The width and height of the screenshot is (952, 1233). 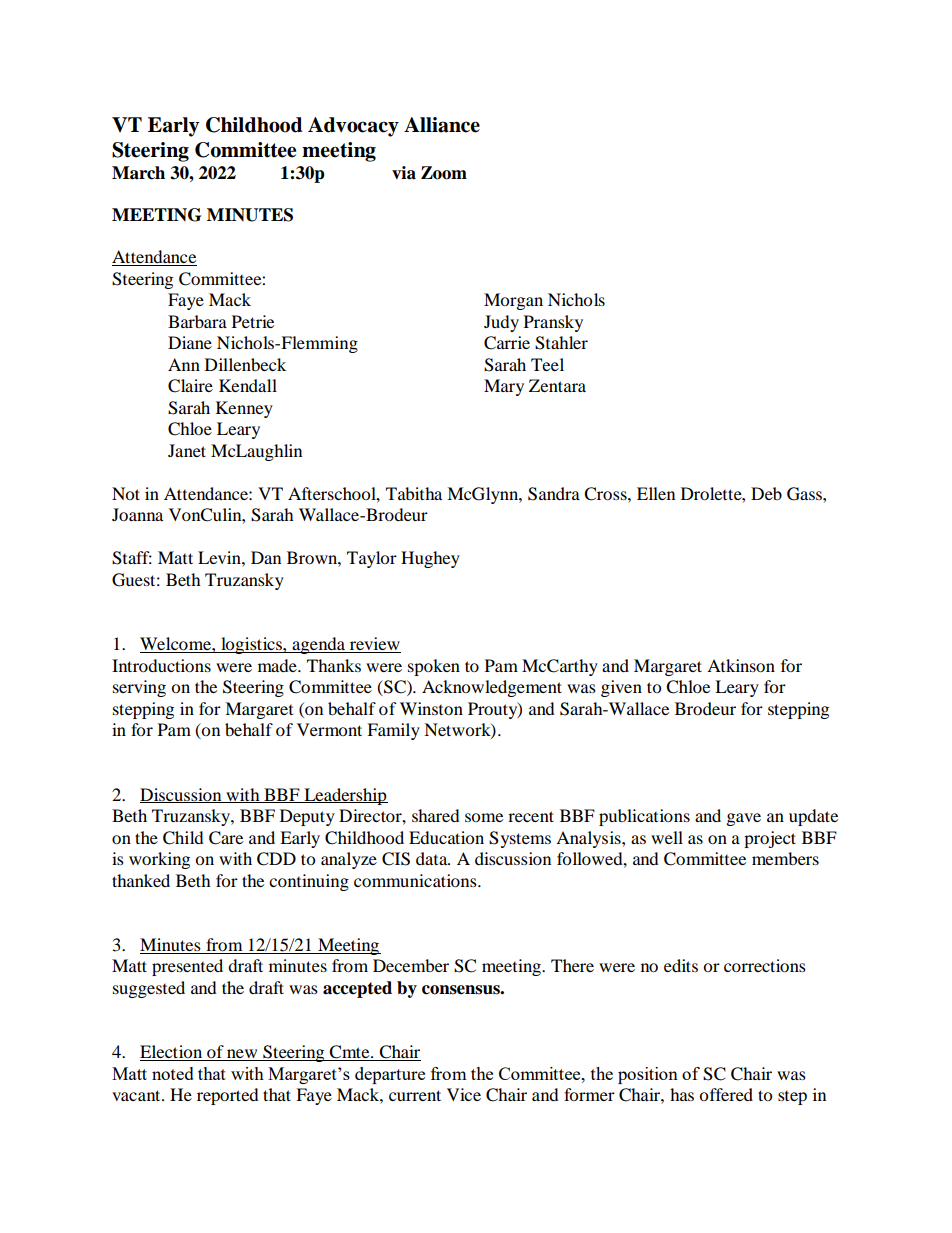 I want to click on Introductions, so click(x=161, y=665).
